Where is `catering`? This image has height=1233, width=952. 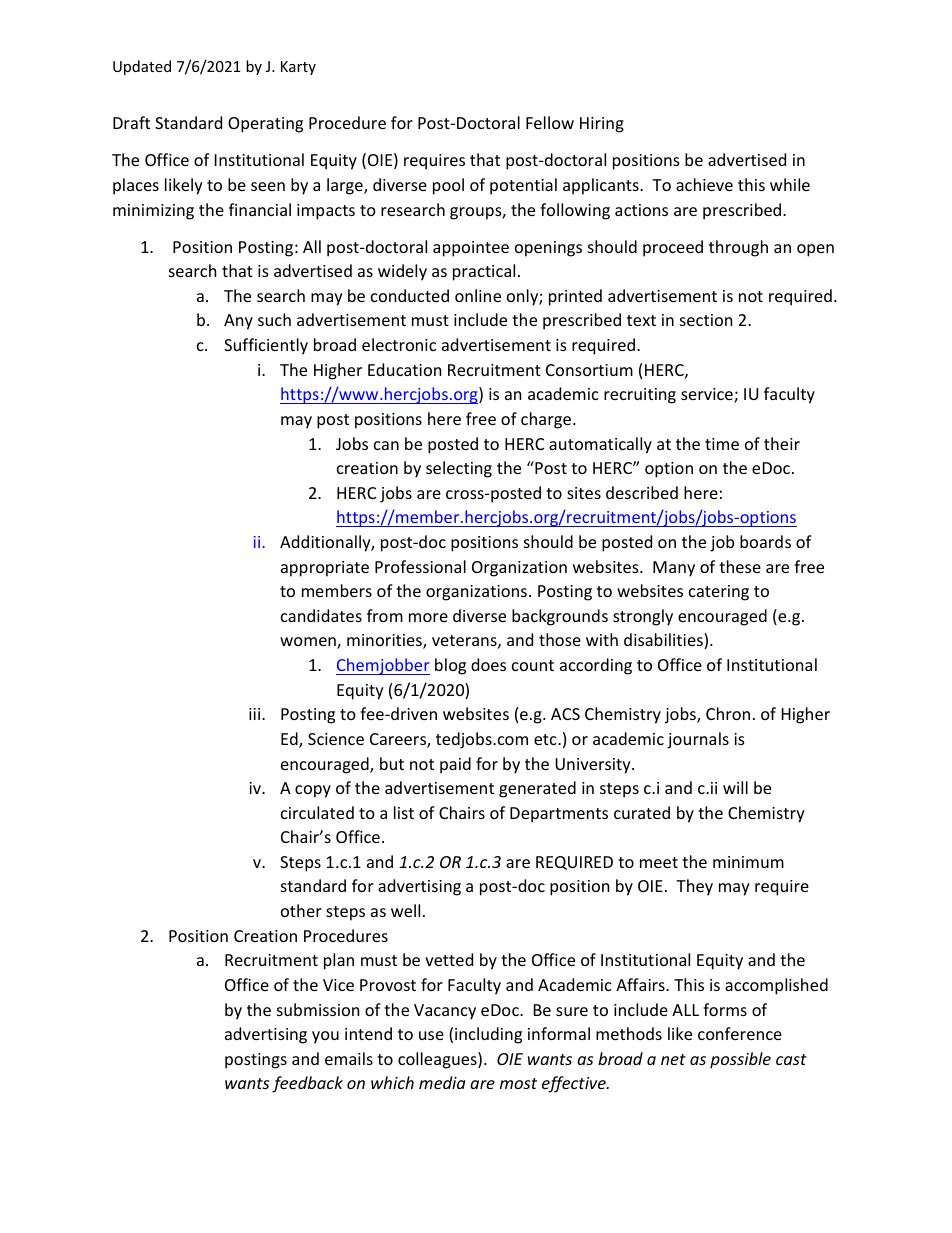
catering is located at coordinates (719, 593).
